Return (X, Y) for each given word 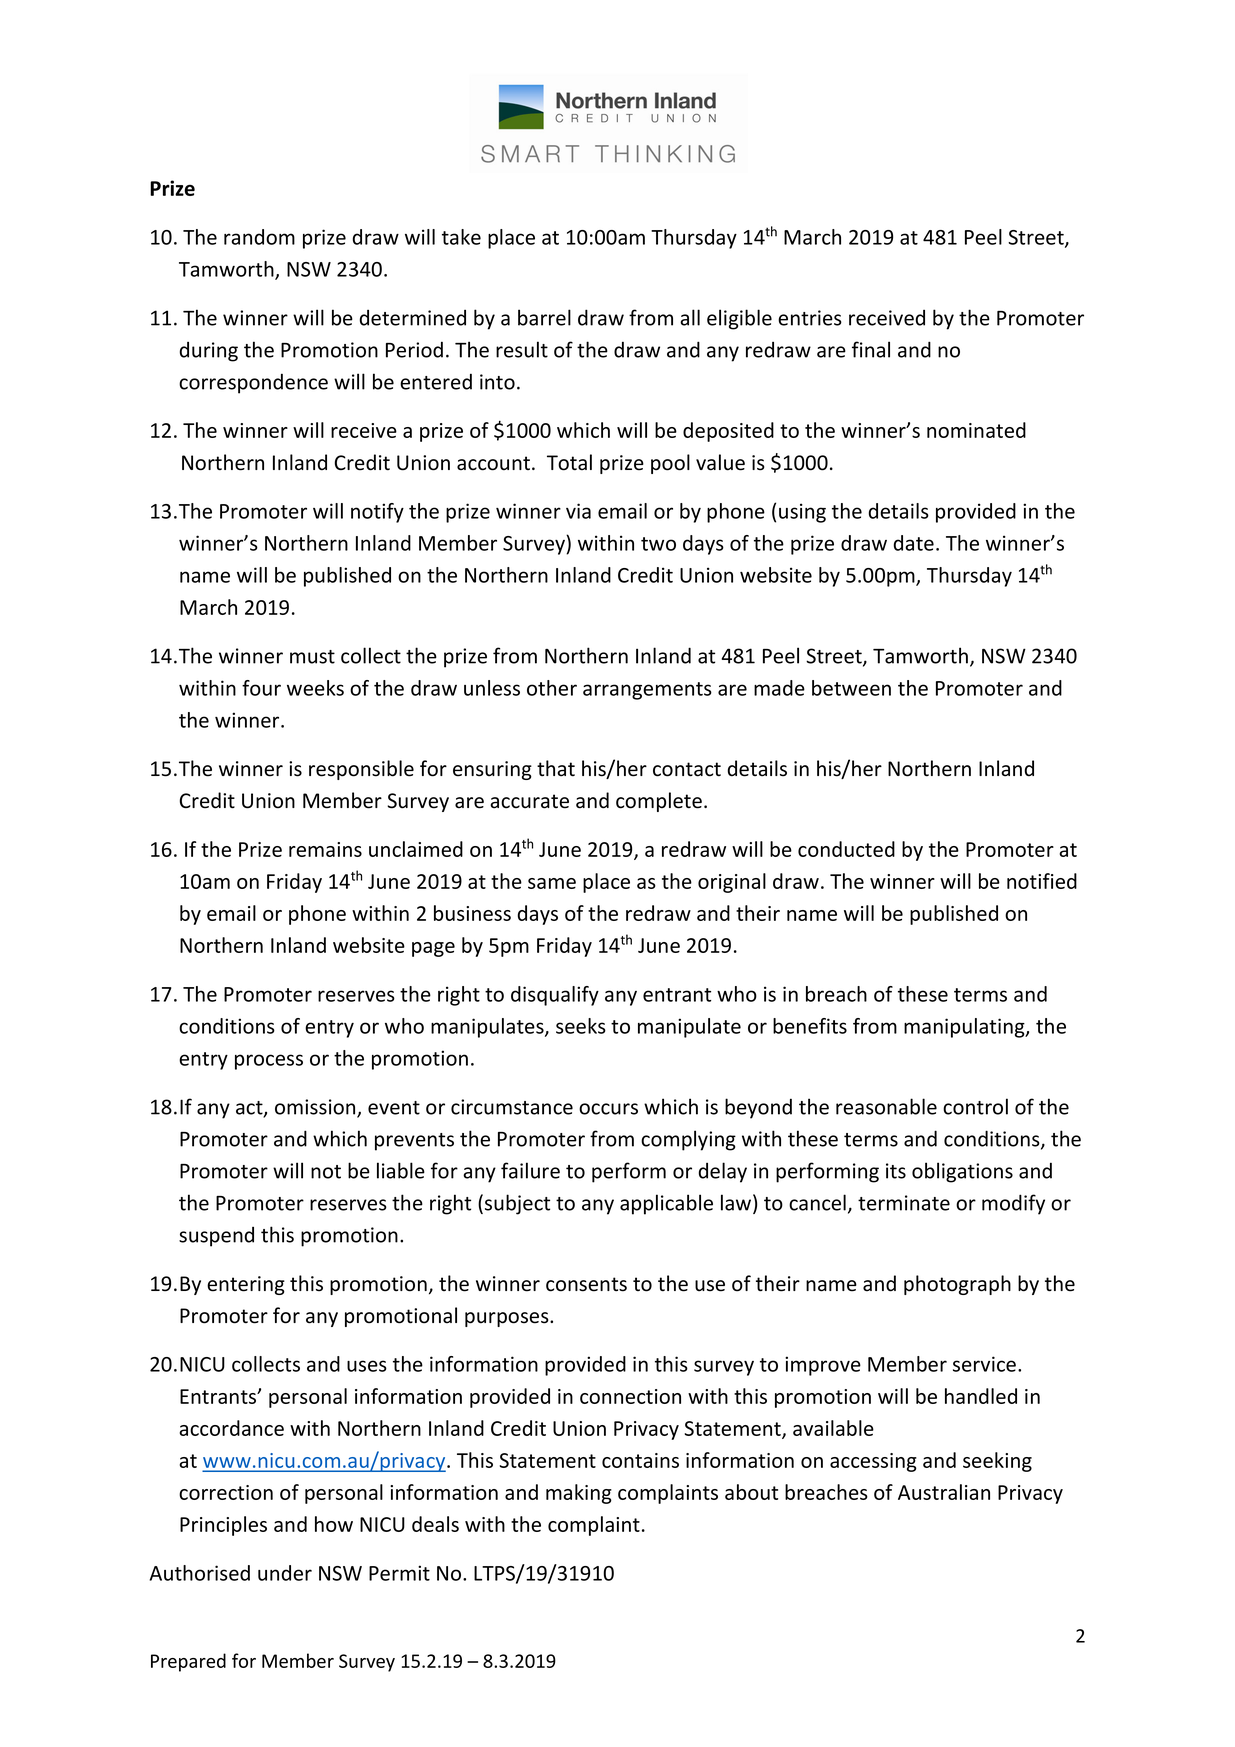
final (871, 349)
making (579, 1494)
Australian (944, 1492)
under (285, 1573)
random (259, 237)
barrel (544, 317)
